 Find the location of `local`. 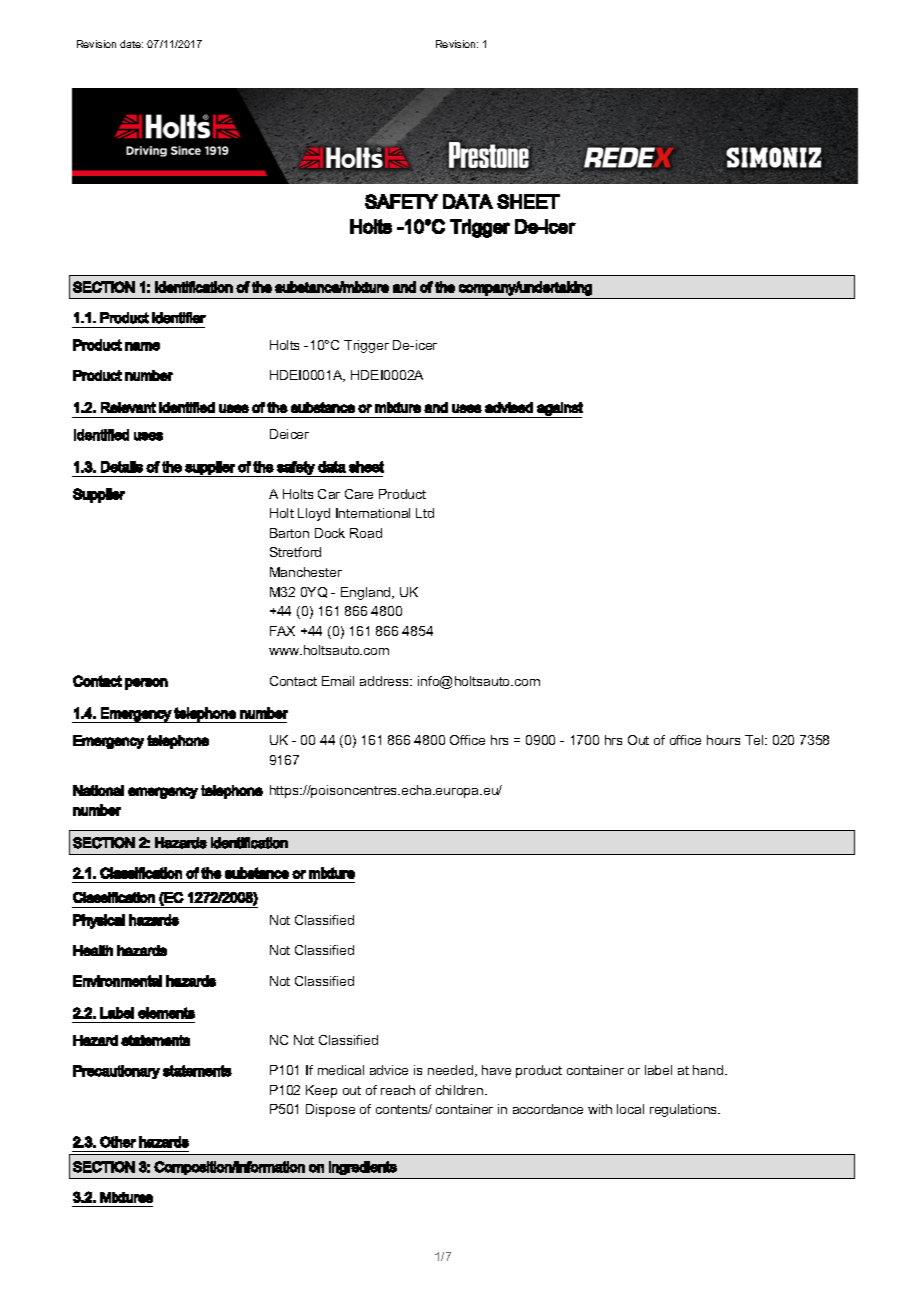

local is located at coordinates (630, 1109).
